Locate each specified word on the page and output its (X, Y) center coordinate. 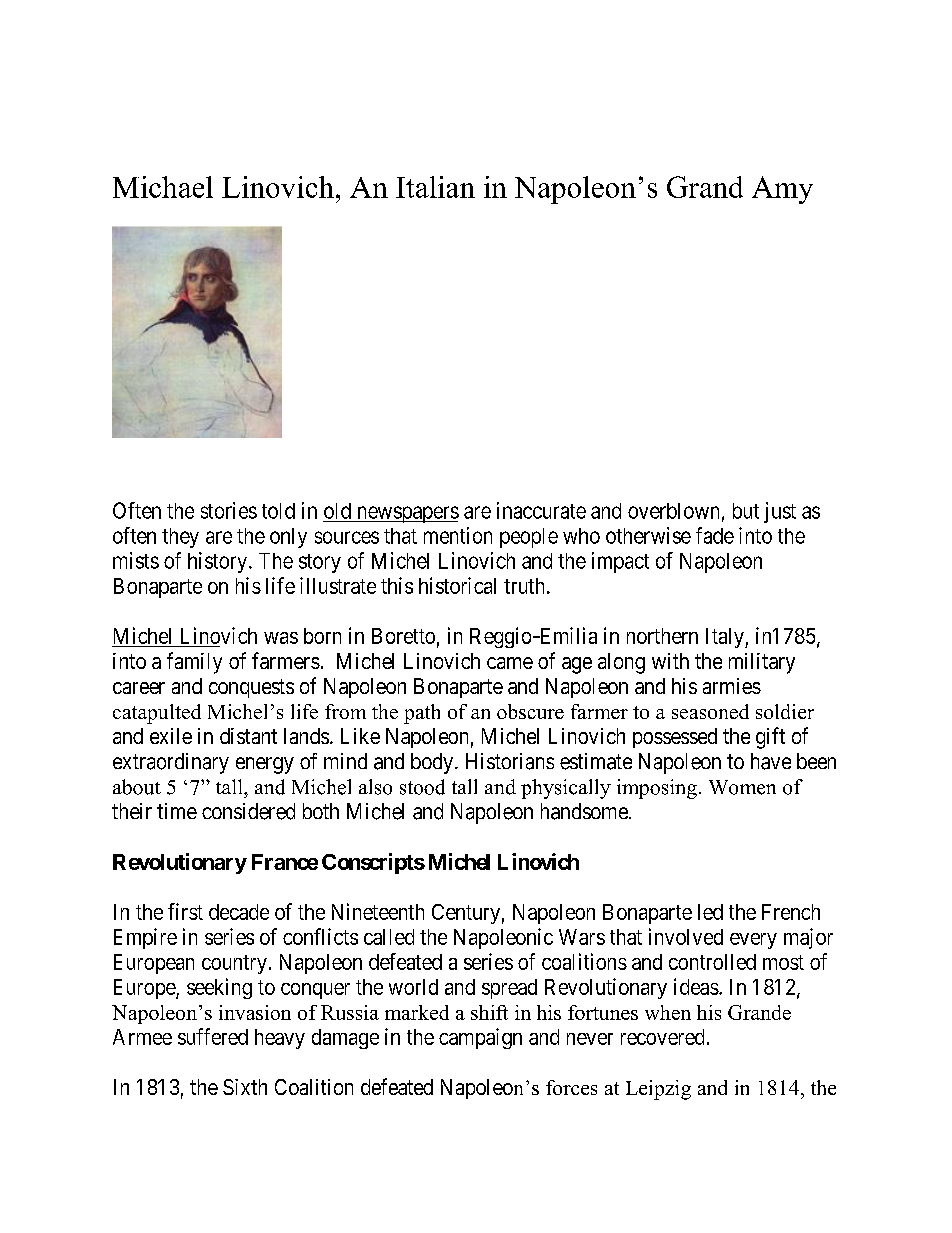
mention (458, 535)
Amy (782, 190)
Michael (163, 187)
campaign (480, 1038)
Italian (435, 187)
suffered (213, 1036)
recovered (662, 1037)
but (746, 511)
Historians (510, 761)
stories (229, 510)
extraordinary (171, 763)
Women (742, 787)
